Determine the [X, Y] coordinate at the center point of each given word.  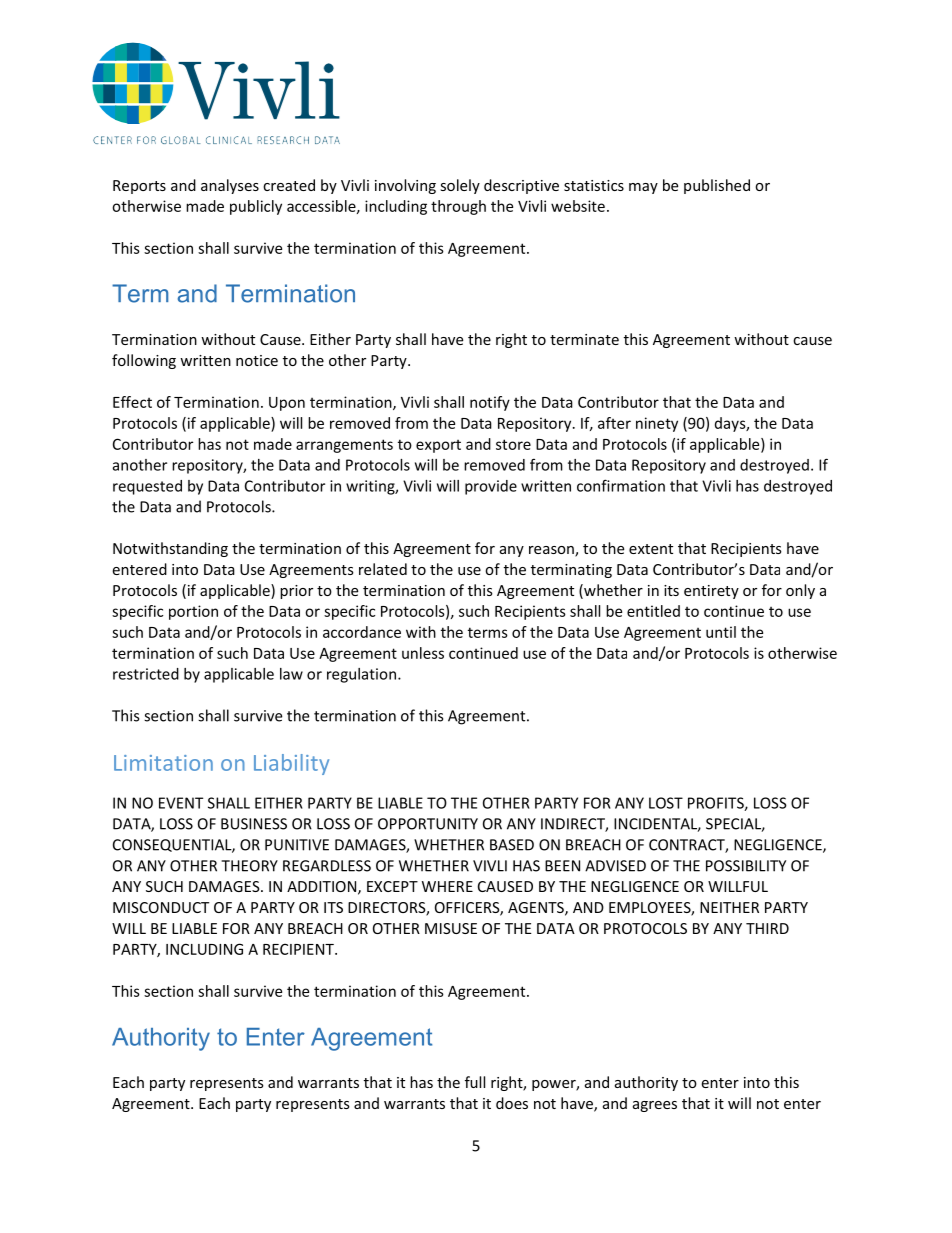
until [721, 632]
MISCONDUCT [161, 907]
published [717, 186]
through [458, 207]
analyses [230, 186]
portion [193, 612]
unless [423, 653]
